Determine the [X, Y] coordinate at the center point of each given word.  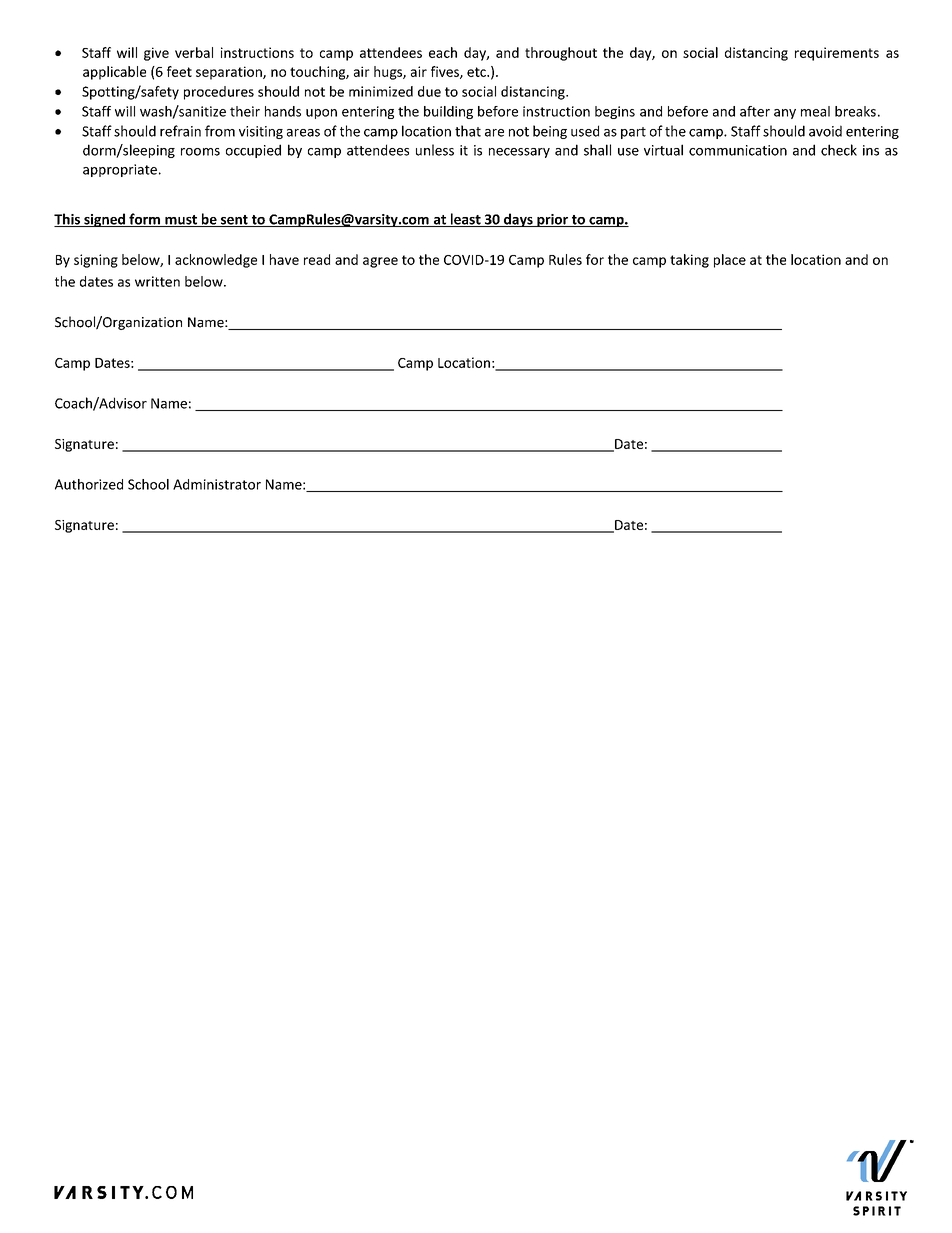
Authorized [89, 484]
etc [477, 72]
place [730, 261]
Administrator [217, 484]
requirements [837, 54]
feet [179, 71]
